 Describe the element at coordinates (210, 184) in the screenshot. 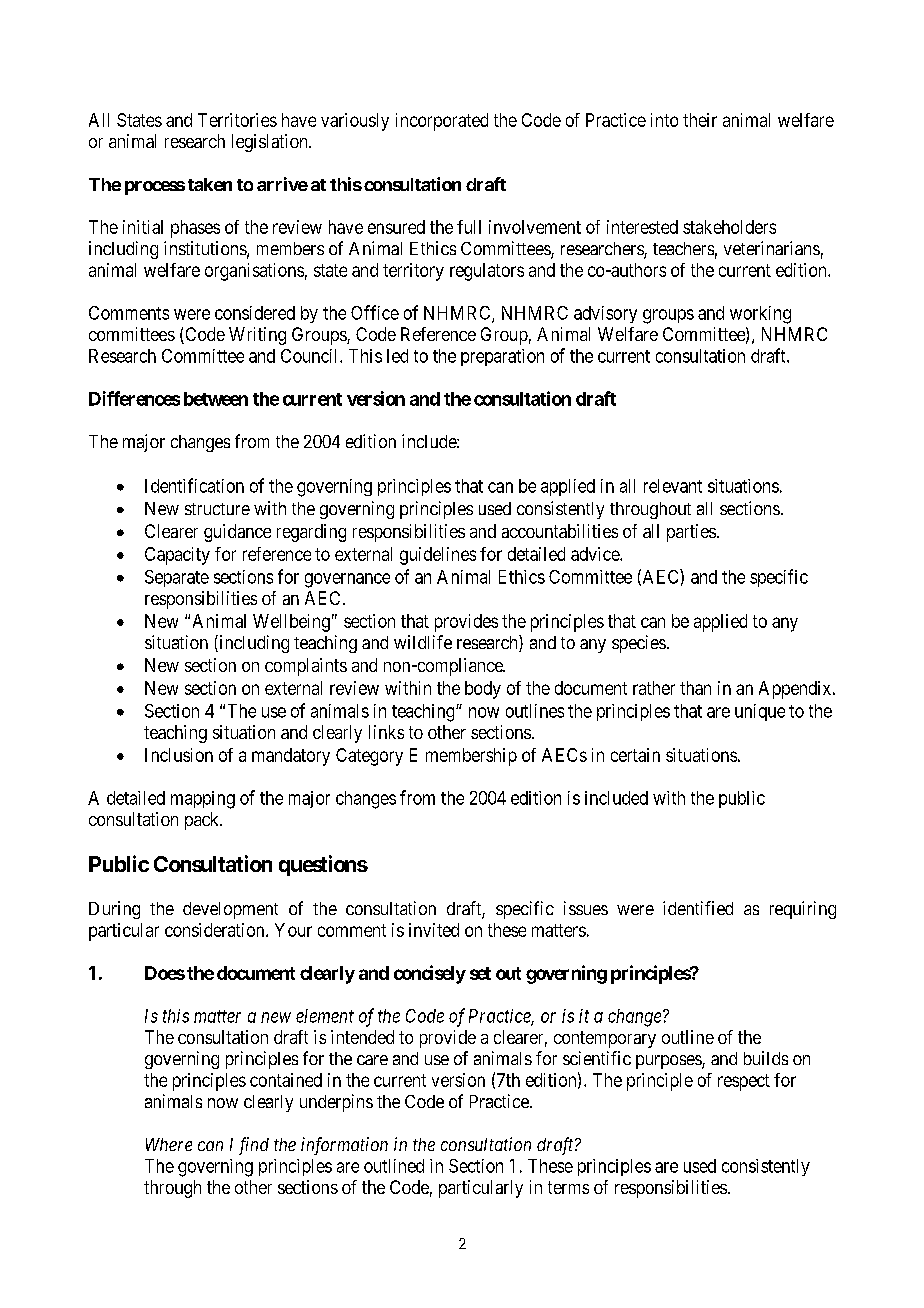

I see `taken` at that location.
